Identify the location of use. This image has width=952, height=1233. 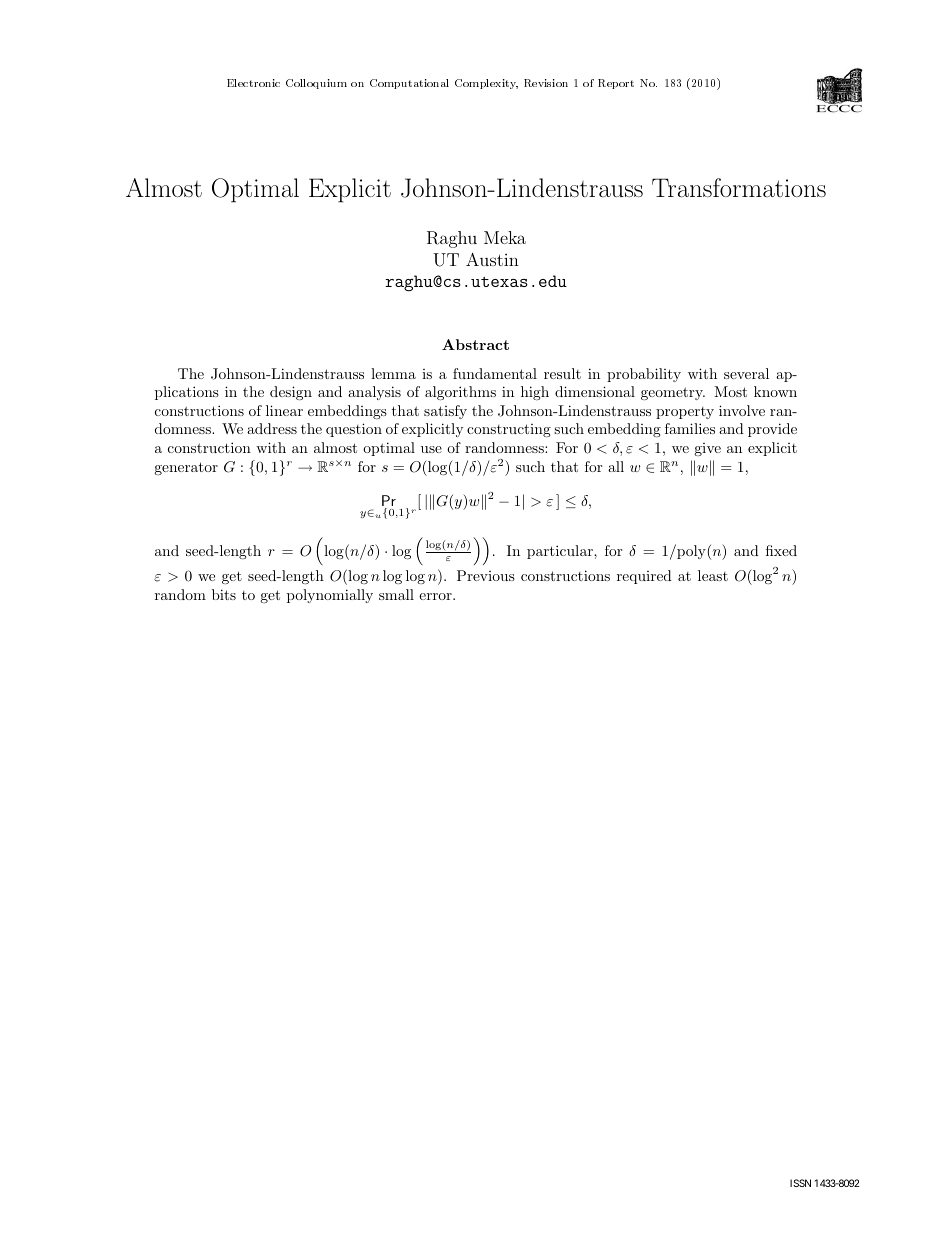
(431, 449).
